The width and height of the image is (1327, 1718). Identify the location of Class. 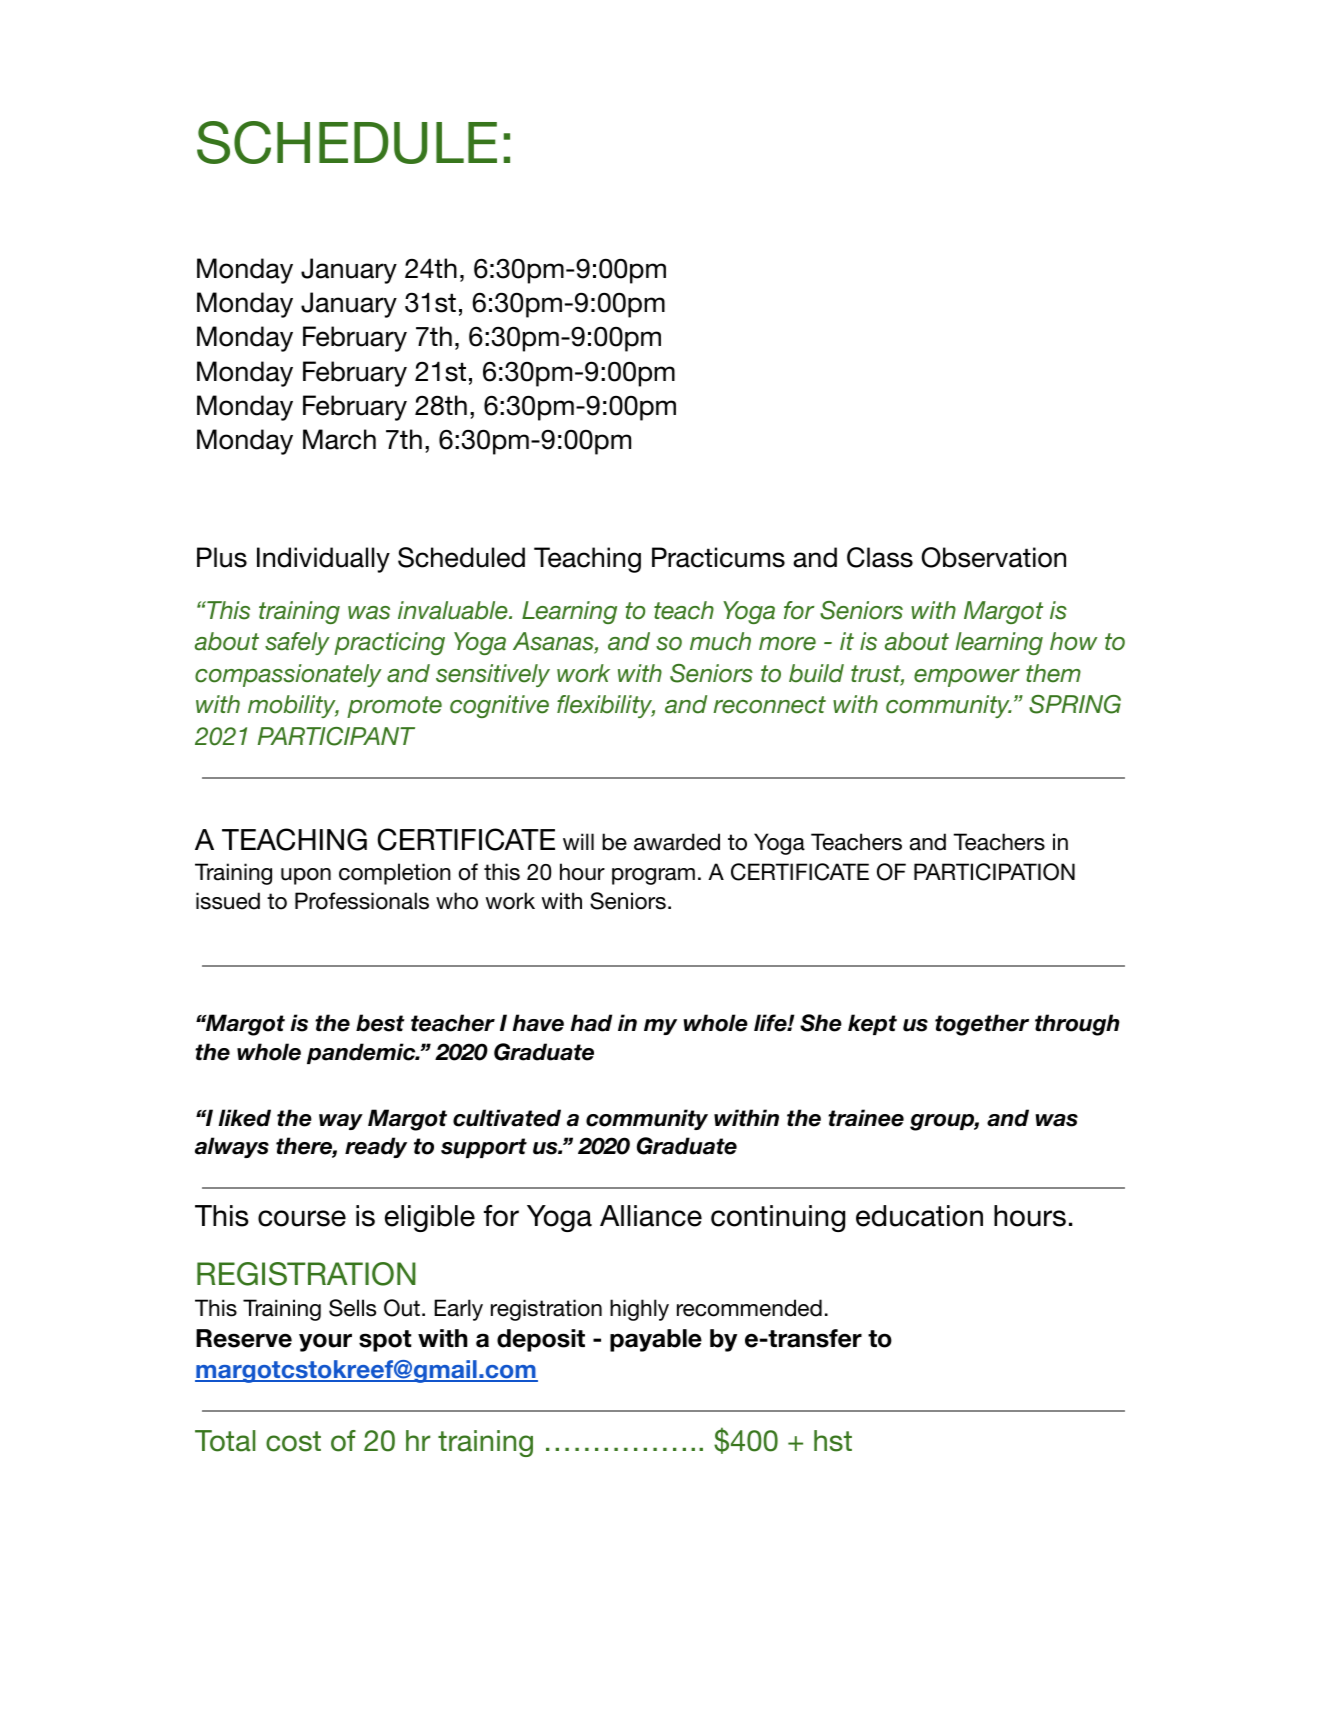
(880, 557).
